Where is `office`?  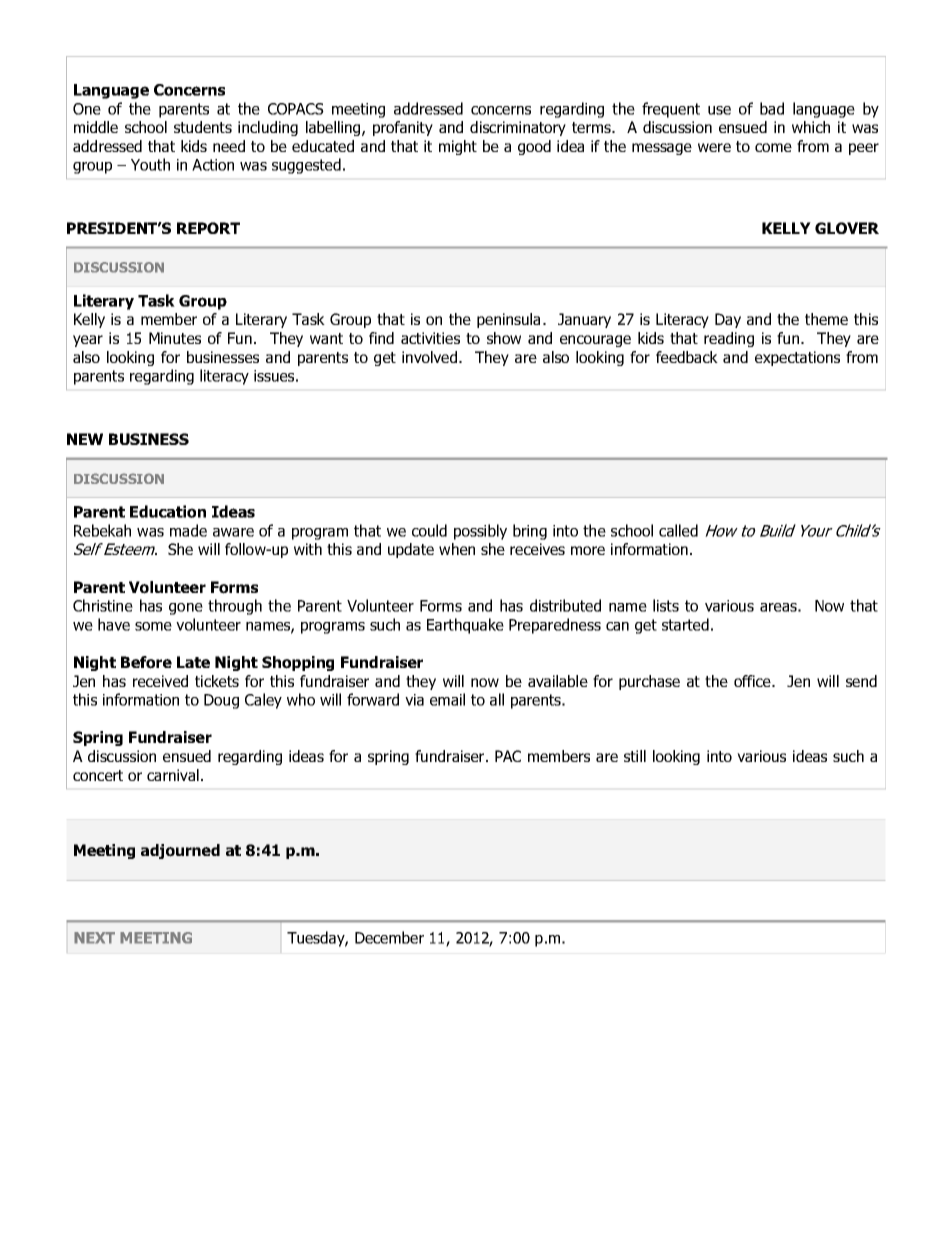 office is located at coordinates (753, 681).
